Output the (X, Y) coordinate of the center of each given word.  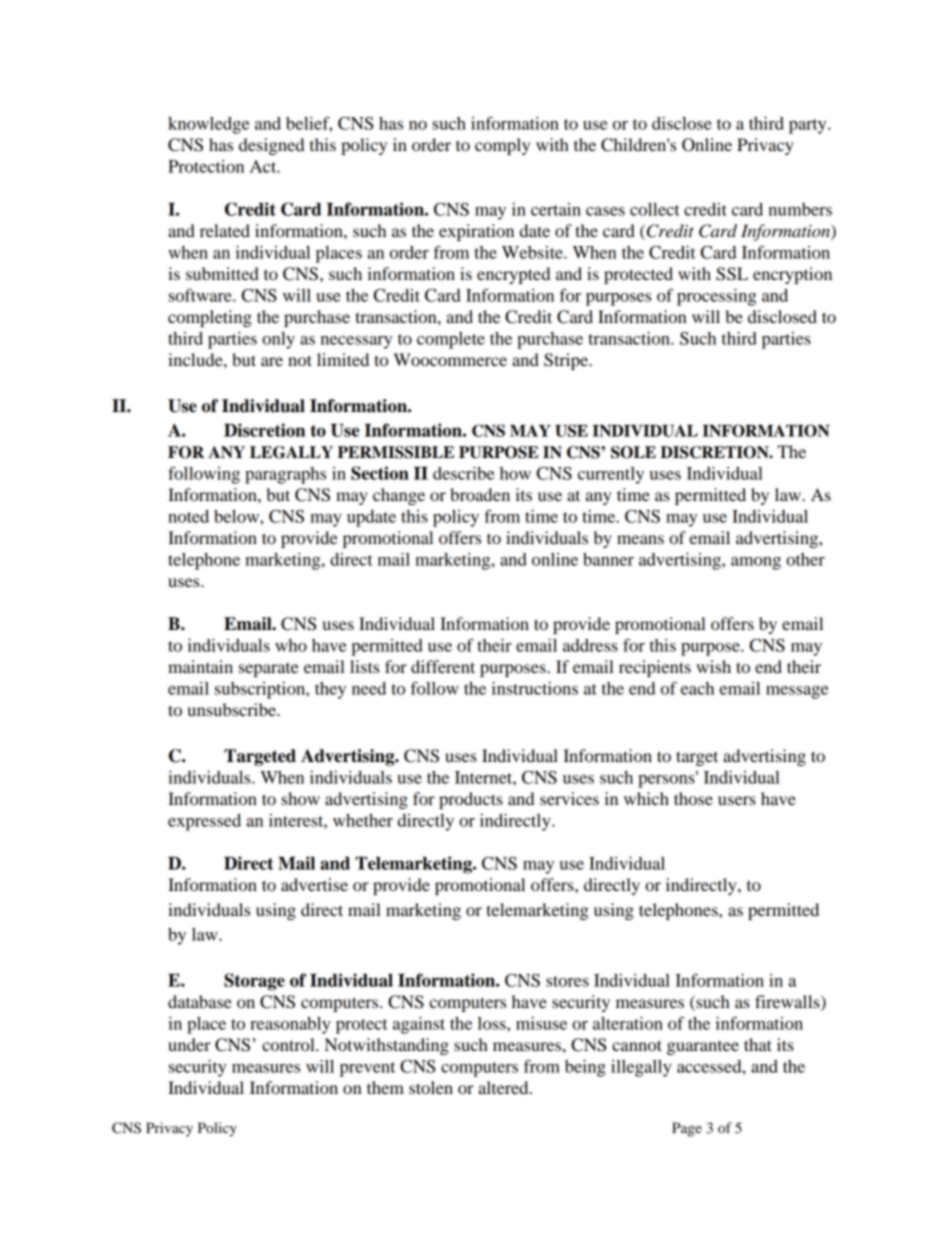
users (737, 800)
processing (716, 297)
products (471, 800)
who (291, 645)
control (289, 1044)
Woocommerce (450, 359)
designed (271, 146)
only (278, 340)
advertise (314, 884)
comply (502, 146)
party (809, 126)
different (443, 666)
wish (713, 666)
